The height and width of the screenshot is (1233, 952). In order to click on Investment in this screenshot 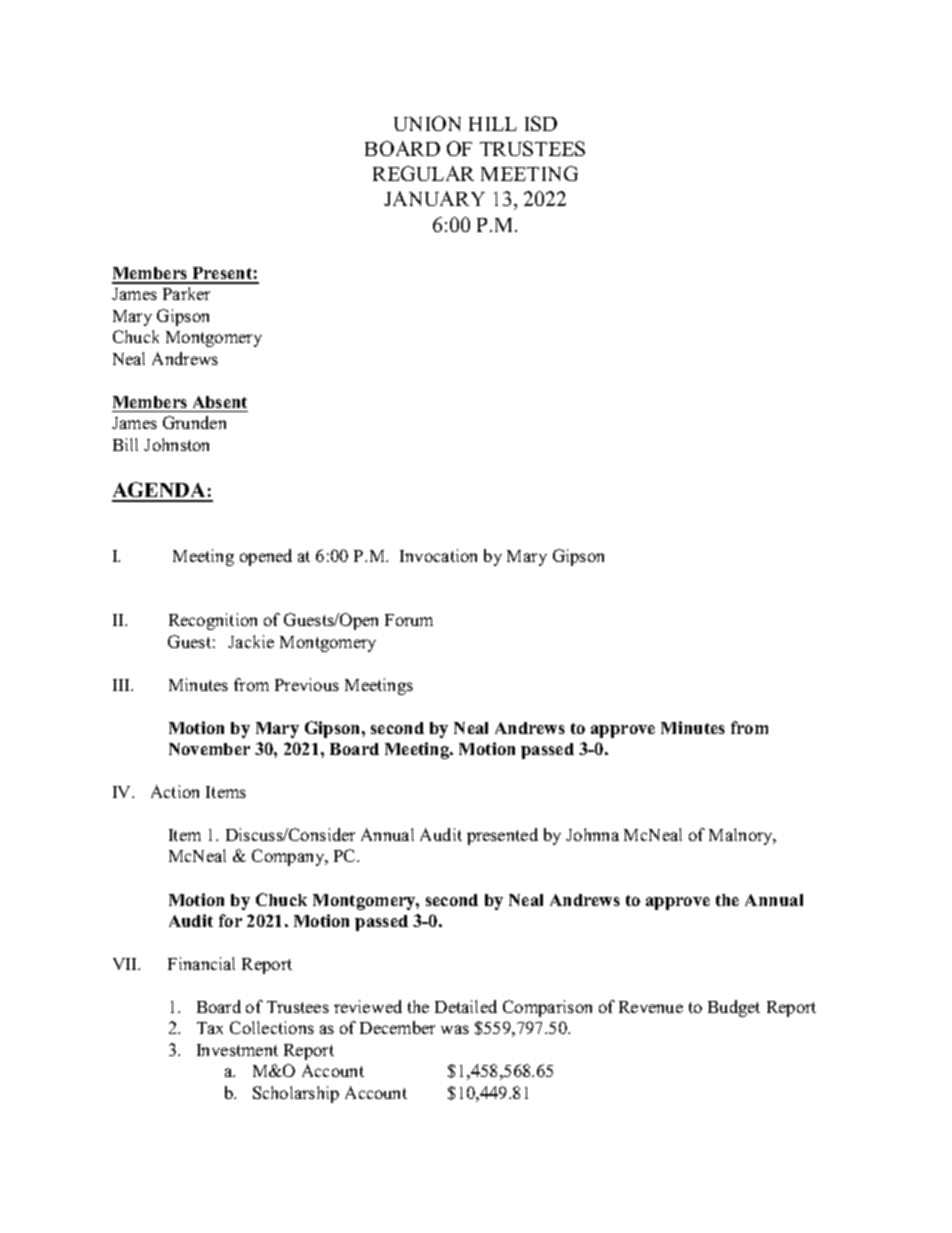, I will do `click(237, 1050)`.
